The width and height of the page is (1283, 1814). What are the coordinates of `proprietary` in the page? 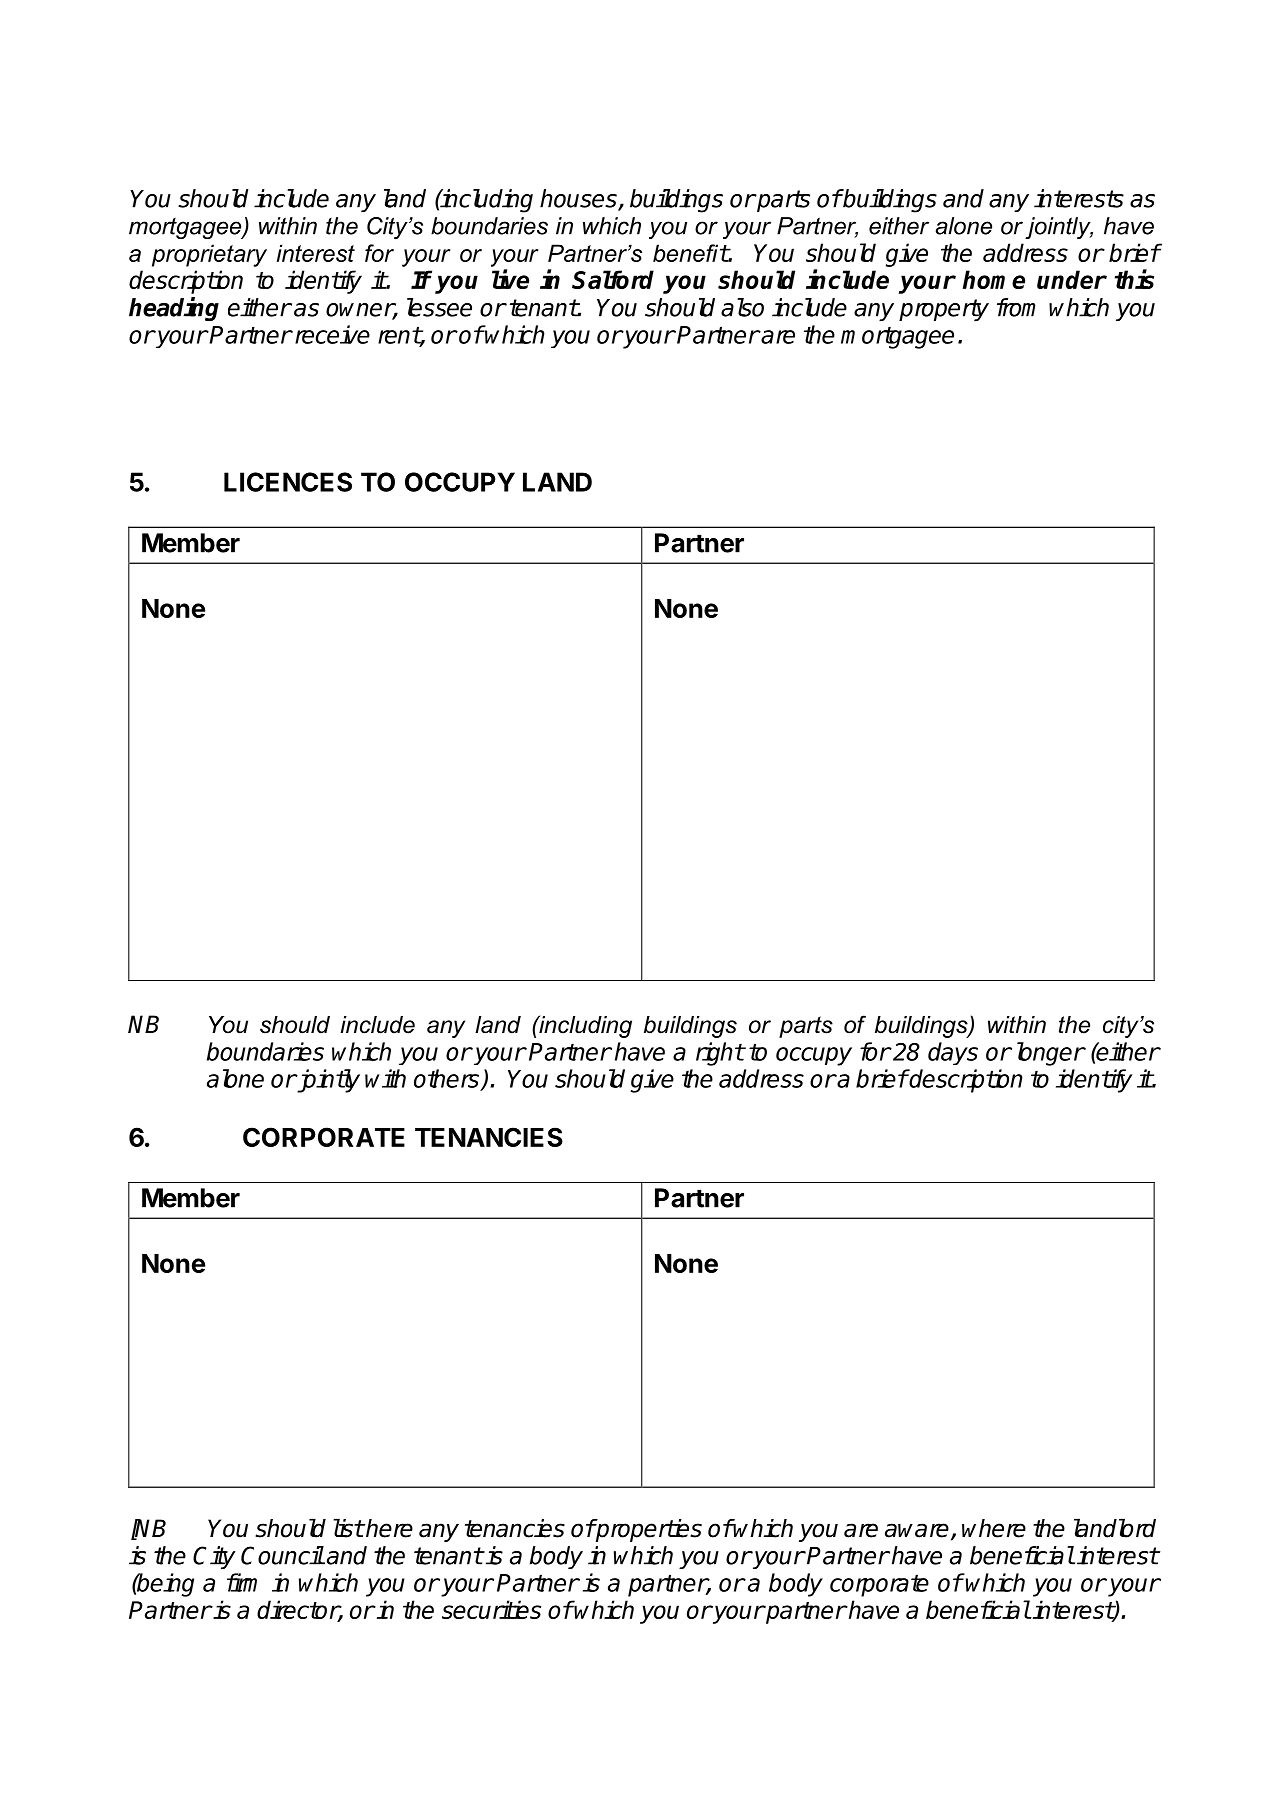 It's located at (209, 255).
